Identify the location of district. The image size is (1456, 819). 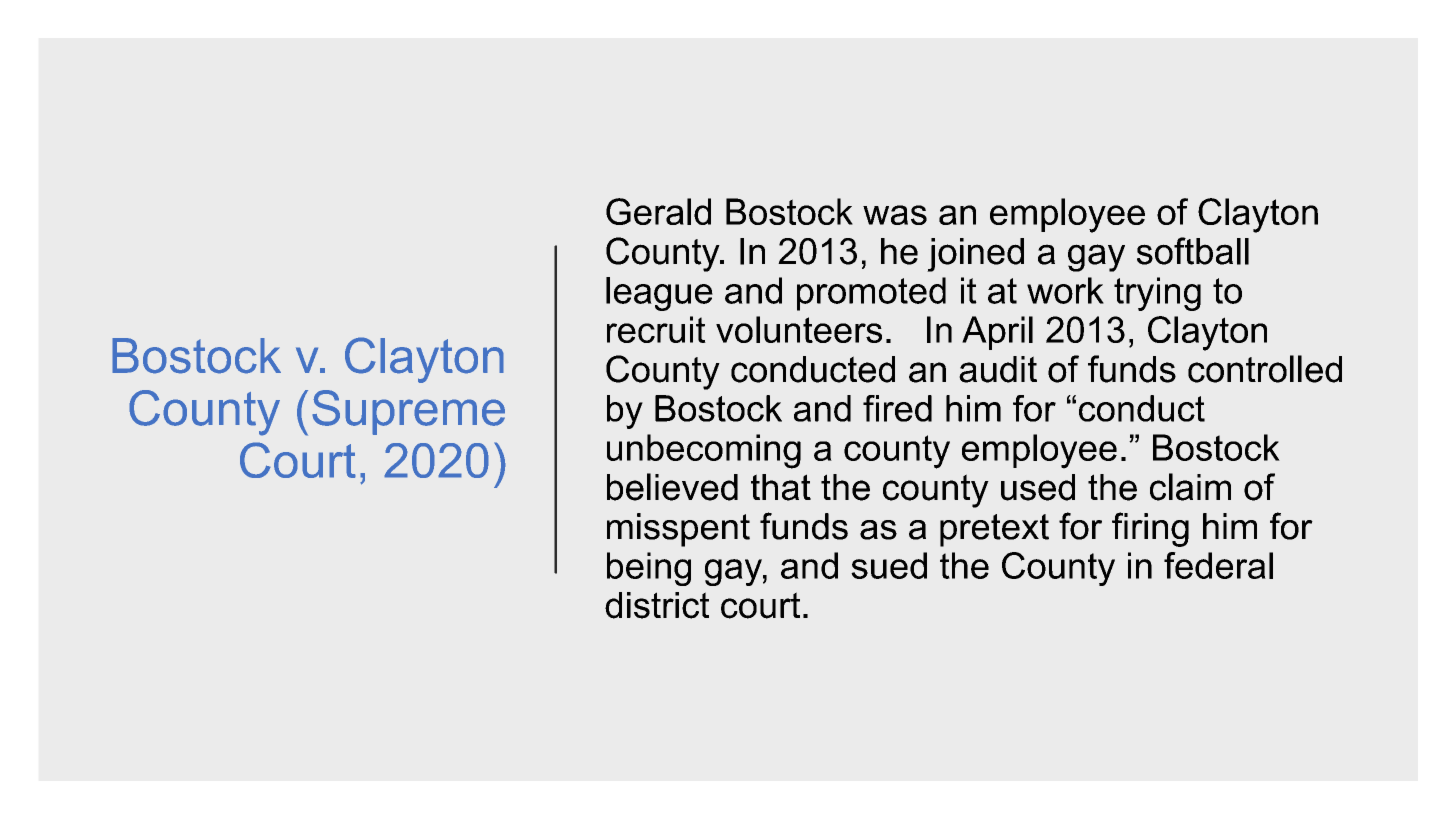
(657, 605).
